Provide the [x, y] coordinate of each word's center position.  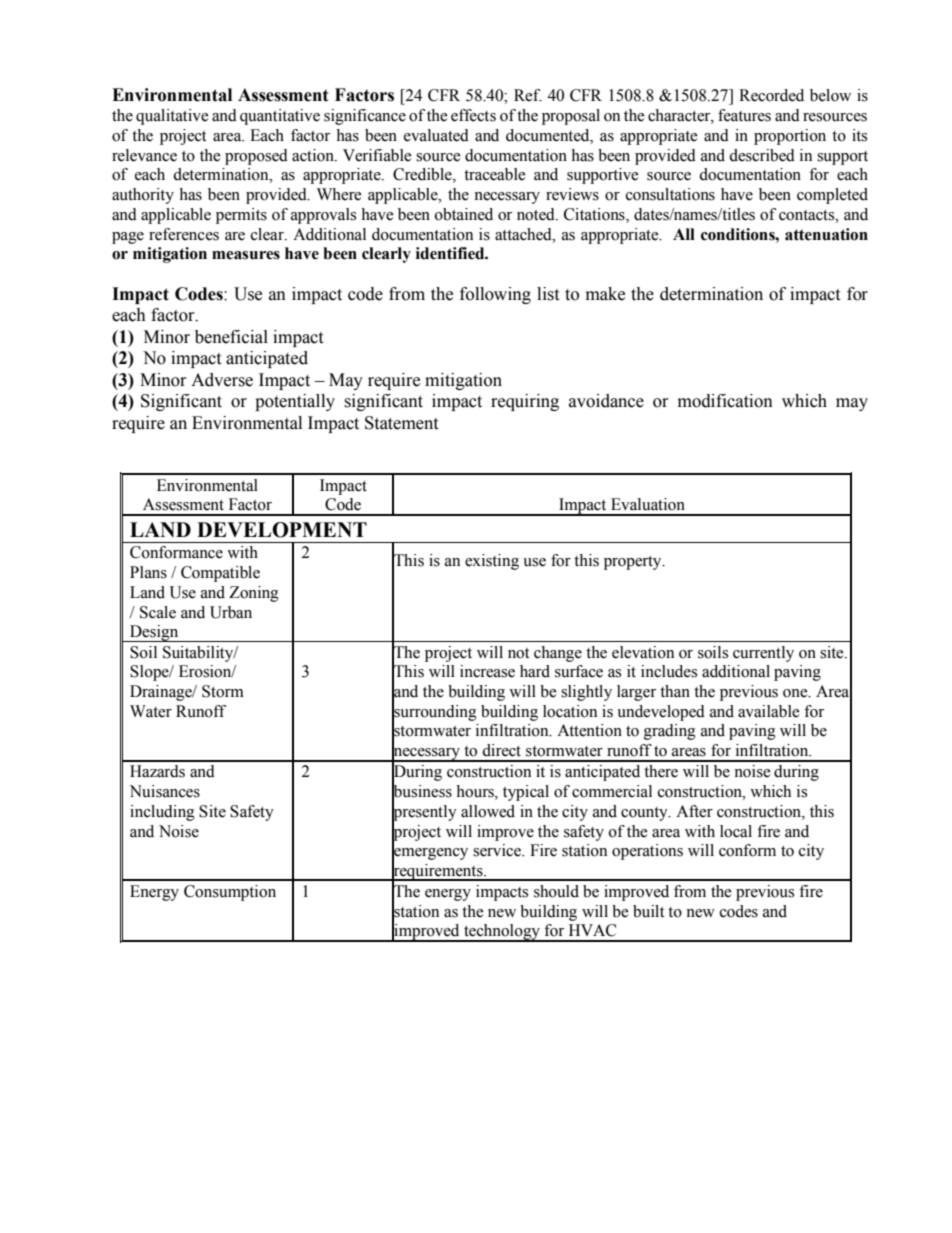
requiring [525, 402]
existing [492, 562]
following [495, 295]
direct [501, 750]
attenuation [826, 234]
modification [725, 401]
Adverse [222, 380]
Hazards [157, 771]
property [634, 563]
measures [246, 255]
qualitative [172, 117]
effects [473, 115]
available [769, 711]
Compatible [220, 574]
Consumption [230, 893]
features [744, 115]
